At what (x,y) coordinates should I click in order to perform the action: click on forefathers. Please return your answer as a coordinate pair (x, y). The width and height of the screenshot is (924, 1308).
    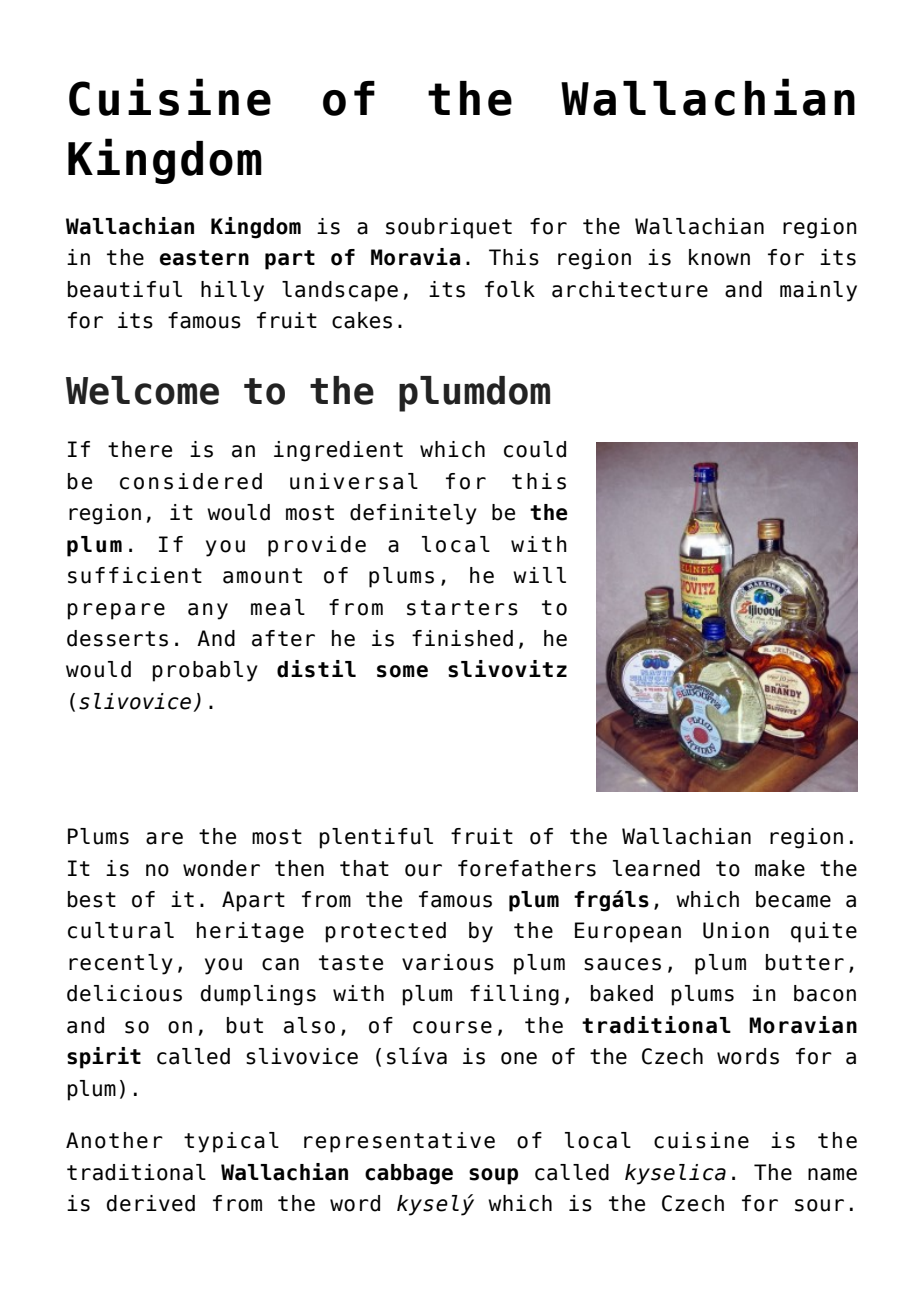
    Looking at the image, I should click on (527, 868).
